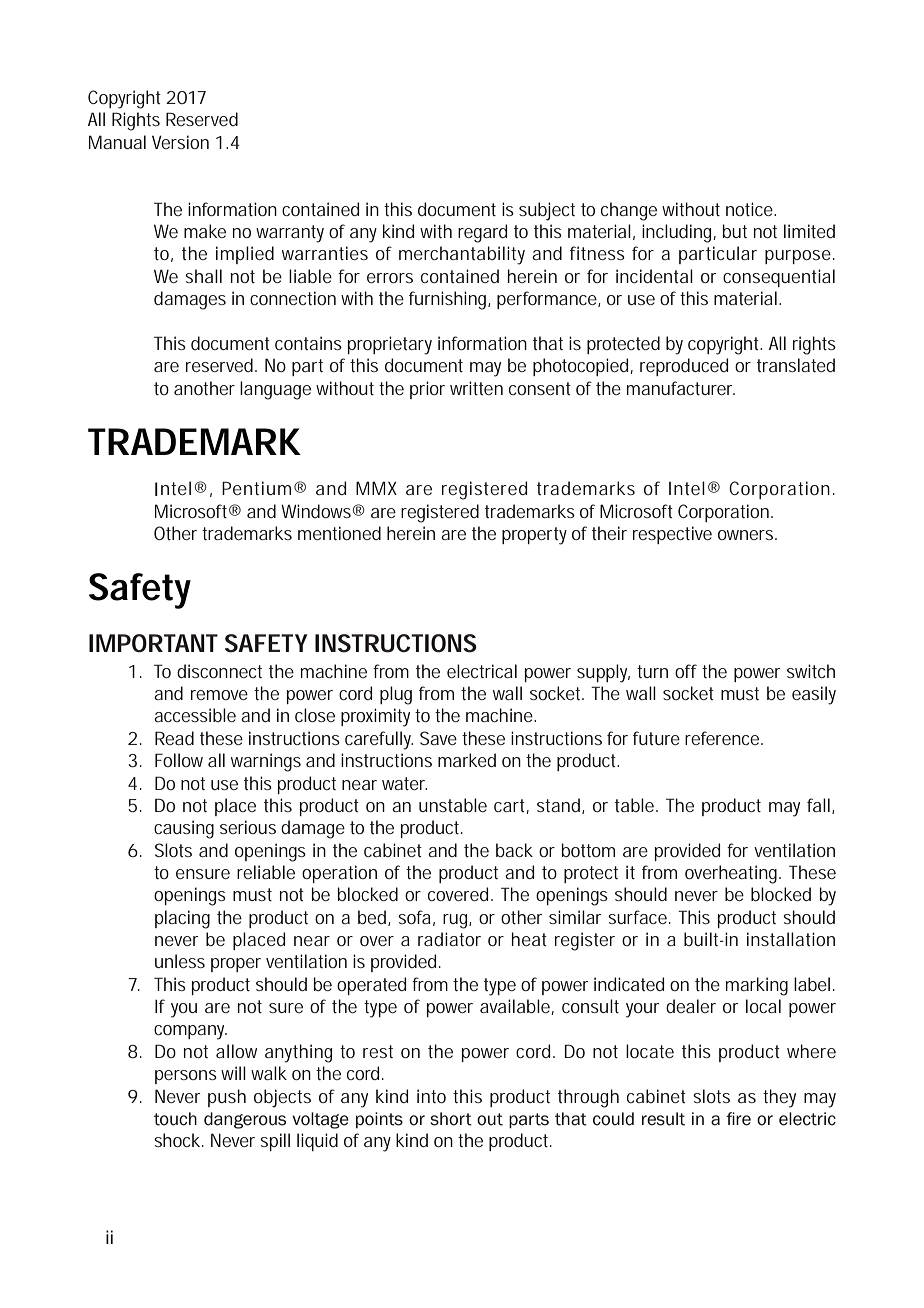 The image size is (924, 1308). I want to click on into, so click(431, 1096).
